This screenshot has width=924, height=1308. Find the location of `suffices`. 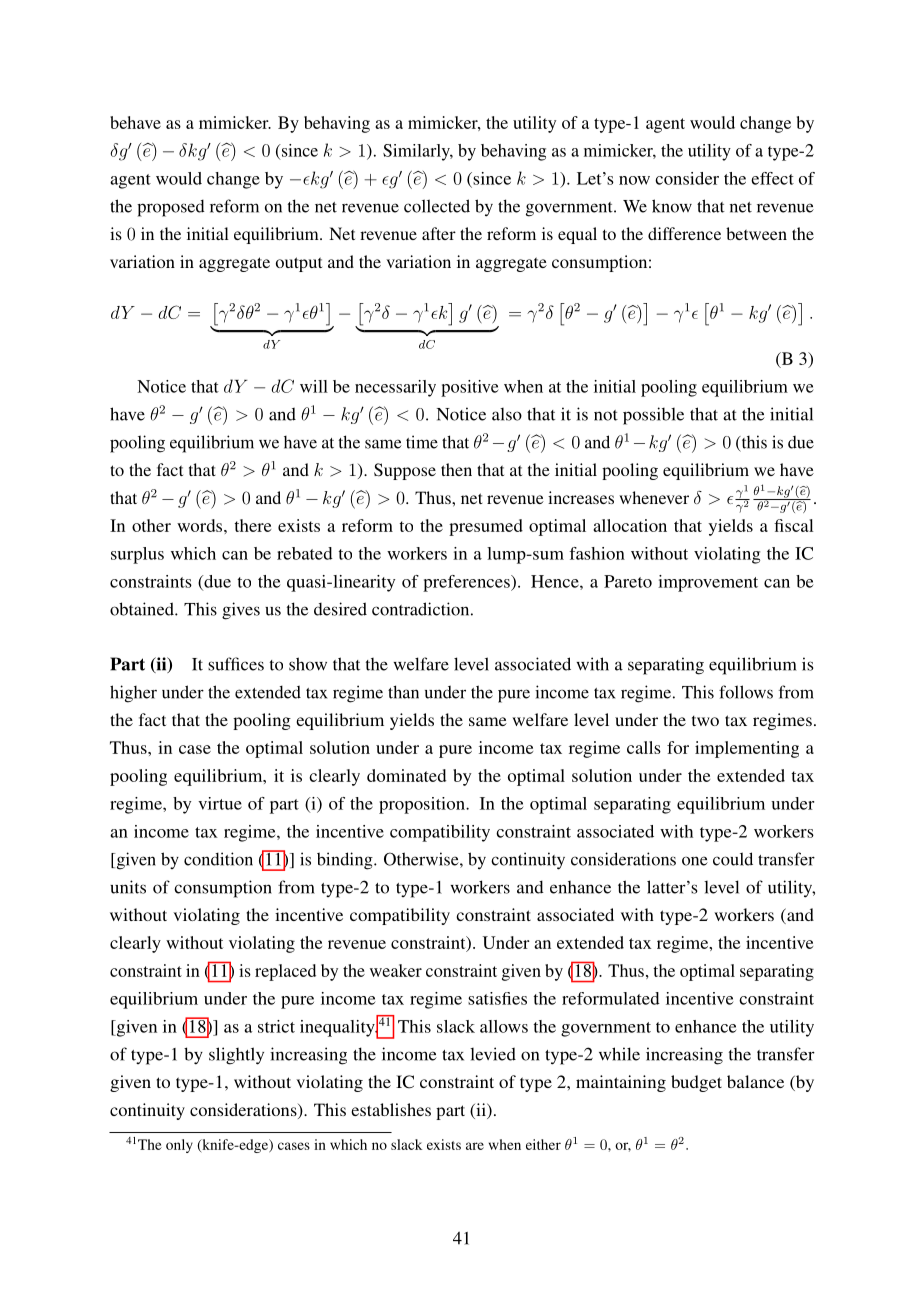

suffices is located at coordinates (236, 664).
